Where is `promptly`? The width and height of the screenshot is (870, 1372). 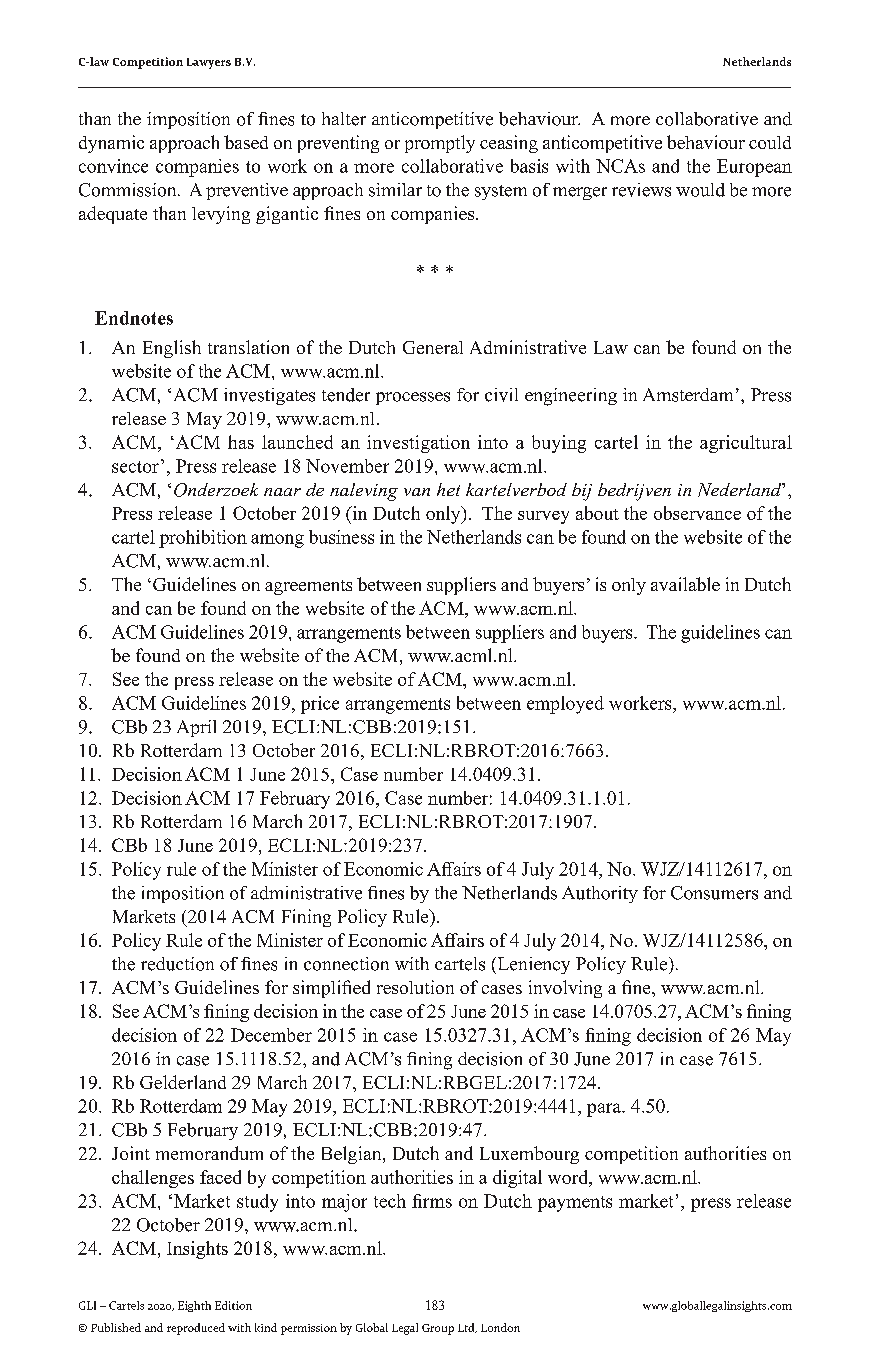 promptly is located at coordinates (440, 144).
